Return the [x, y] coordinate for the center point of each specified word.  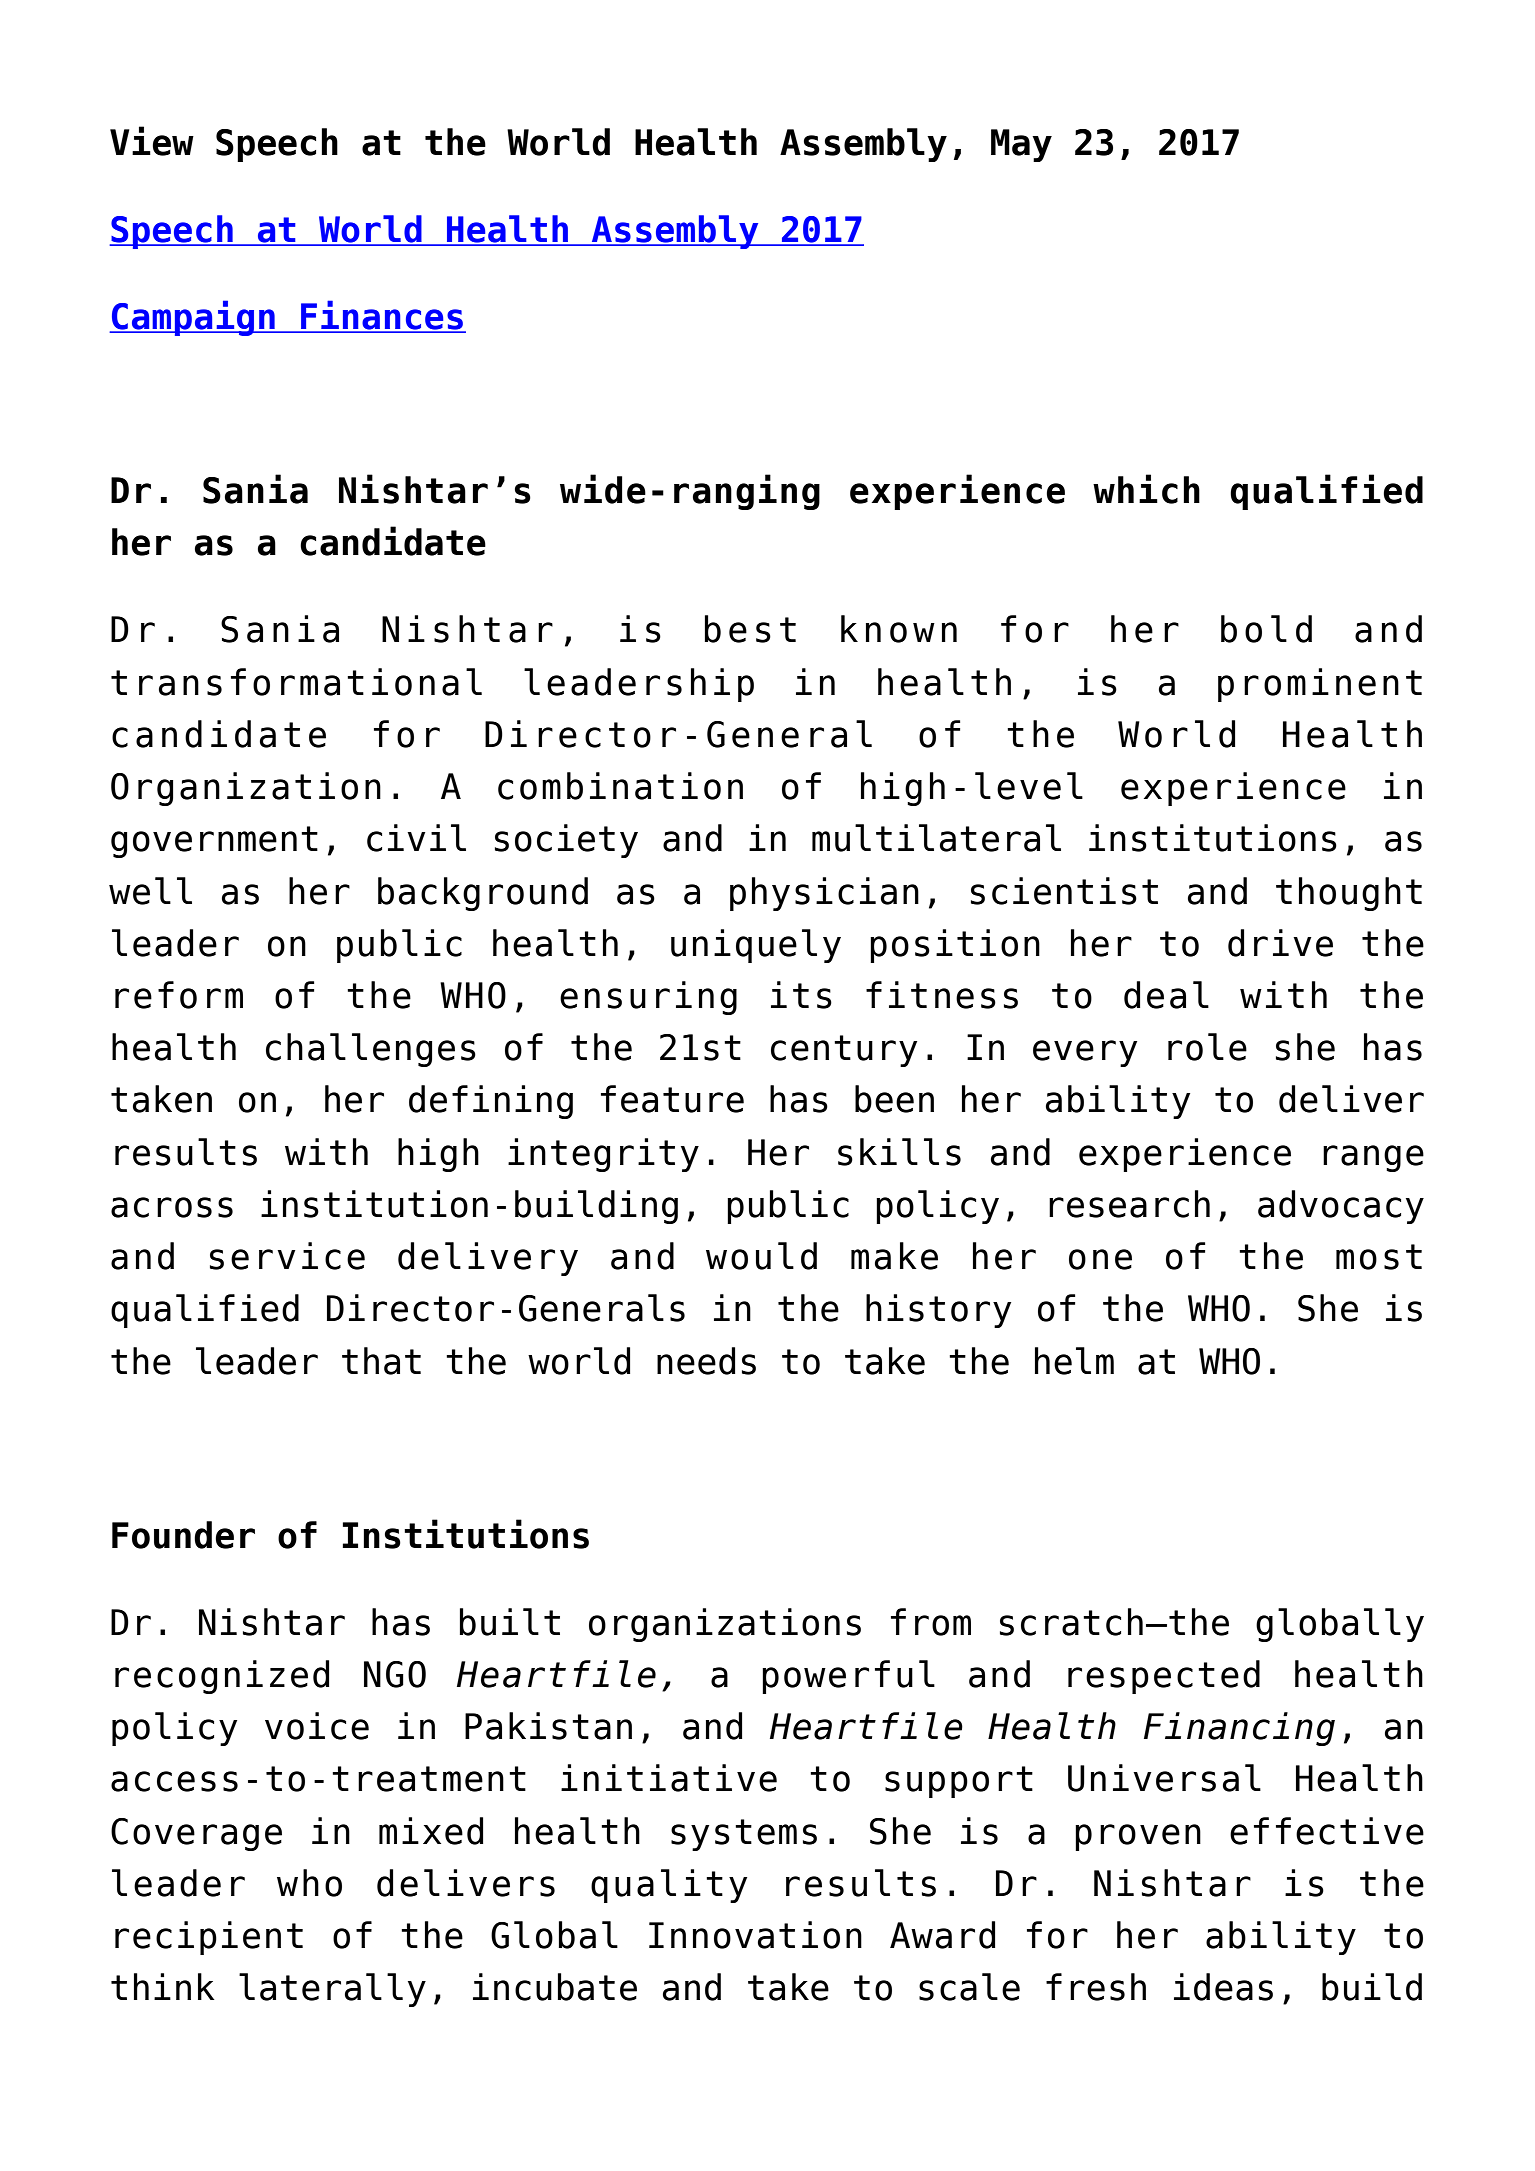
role [1207, 1047]
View [152, 141]
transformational [296, 682]
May [1021, 145]
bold [1266, 629]
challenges [371, 1050]
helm [1074, 1361]
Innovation [755, 1935]
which [1146, 489]
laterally [332, 1990]
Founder [183, 1535]
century [844, 1051]
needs [706, 1361]
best [750, 629]
